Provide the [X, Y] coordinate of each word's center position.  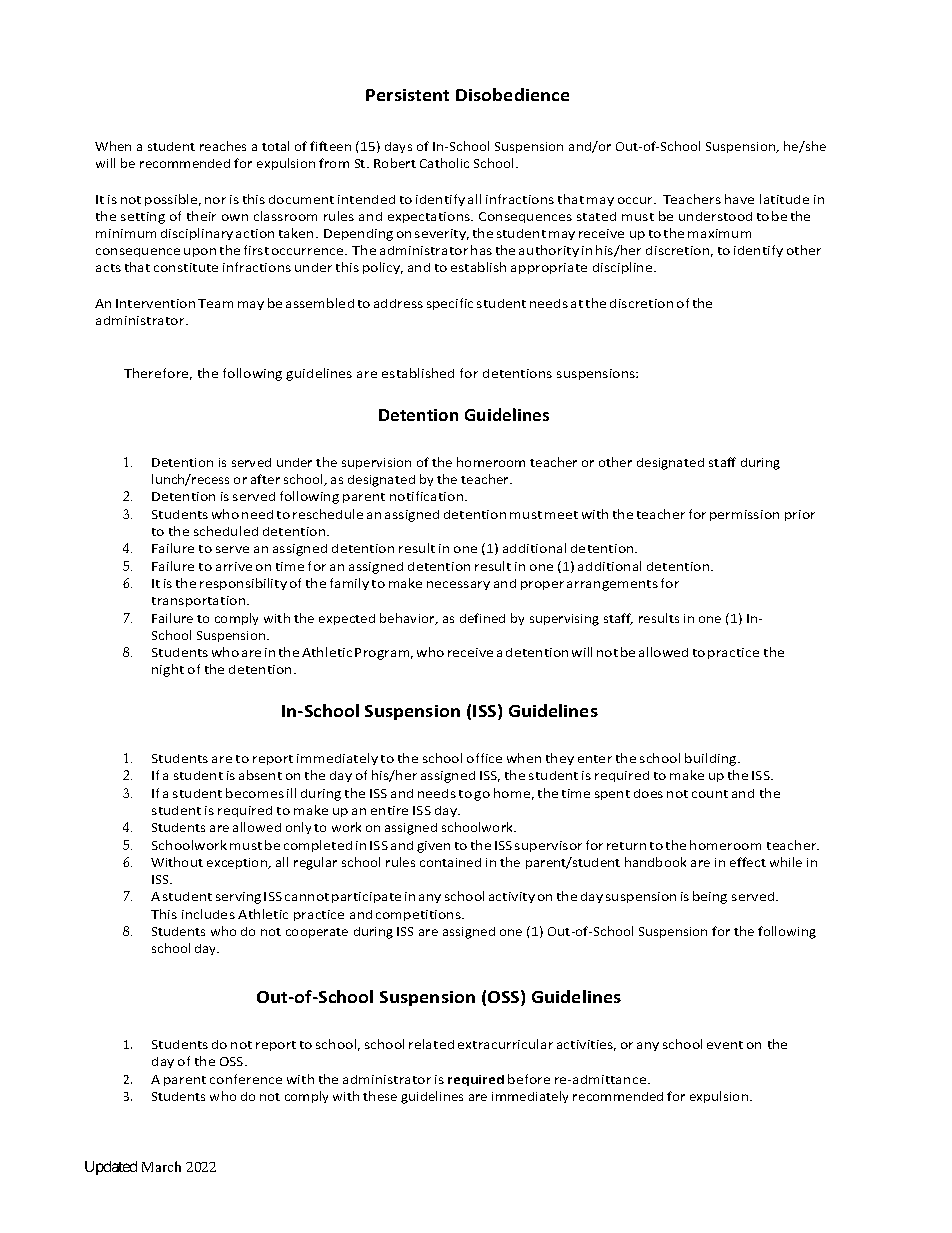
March [161, 1166]
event [725, 1045]
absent [260, 775]
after [265, 479]
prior [800, 515]
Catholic [444, 163]
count [710, 794]
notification [428, 496]
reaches [223, 146]
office [484, 758]
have [739, 199]
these [380, 1096]
